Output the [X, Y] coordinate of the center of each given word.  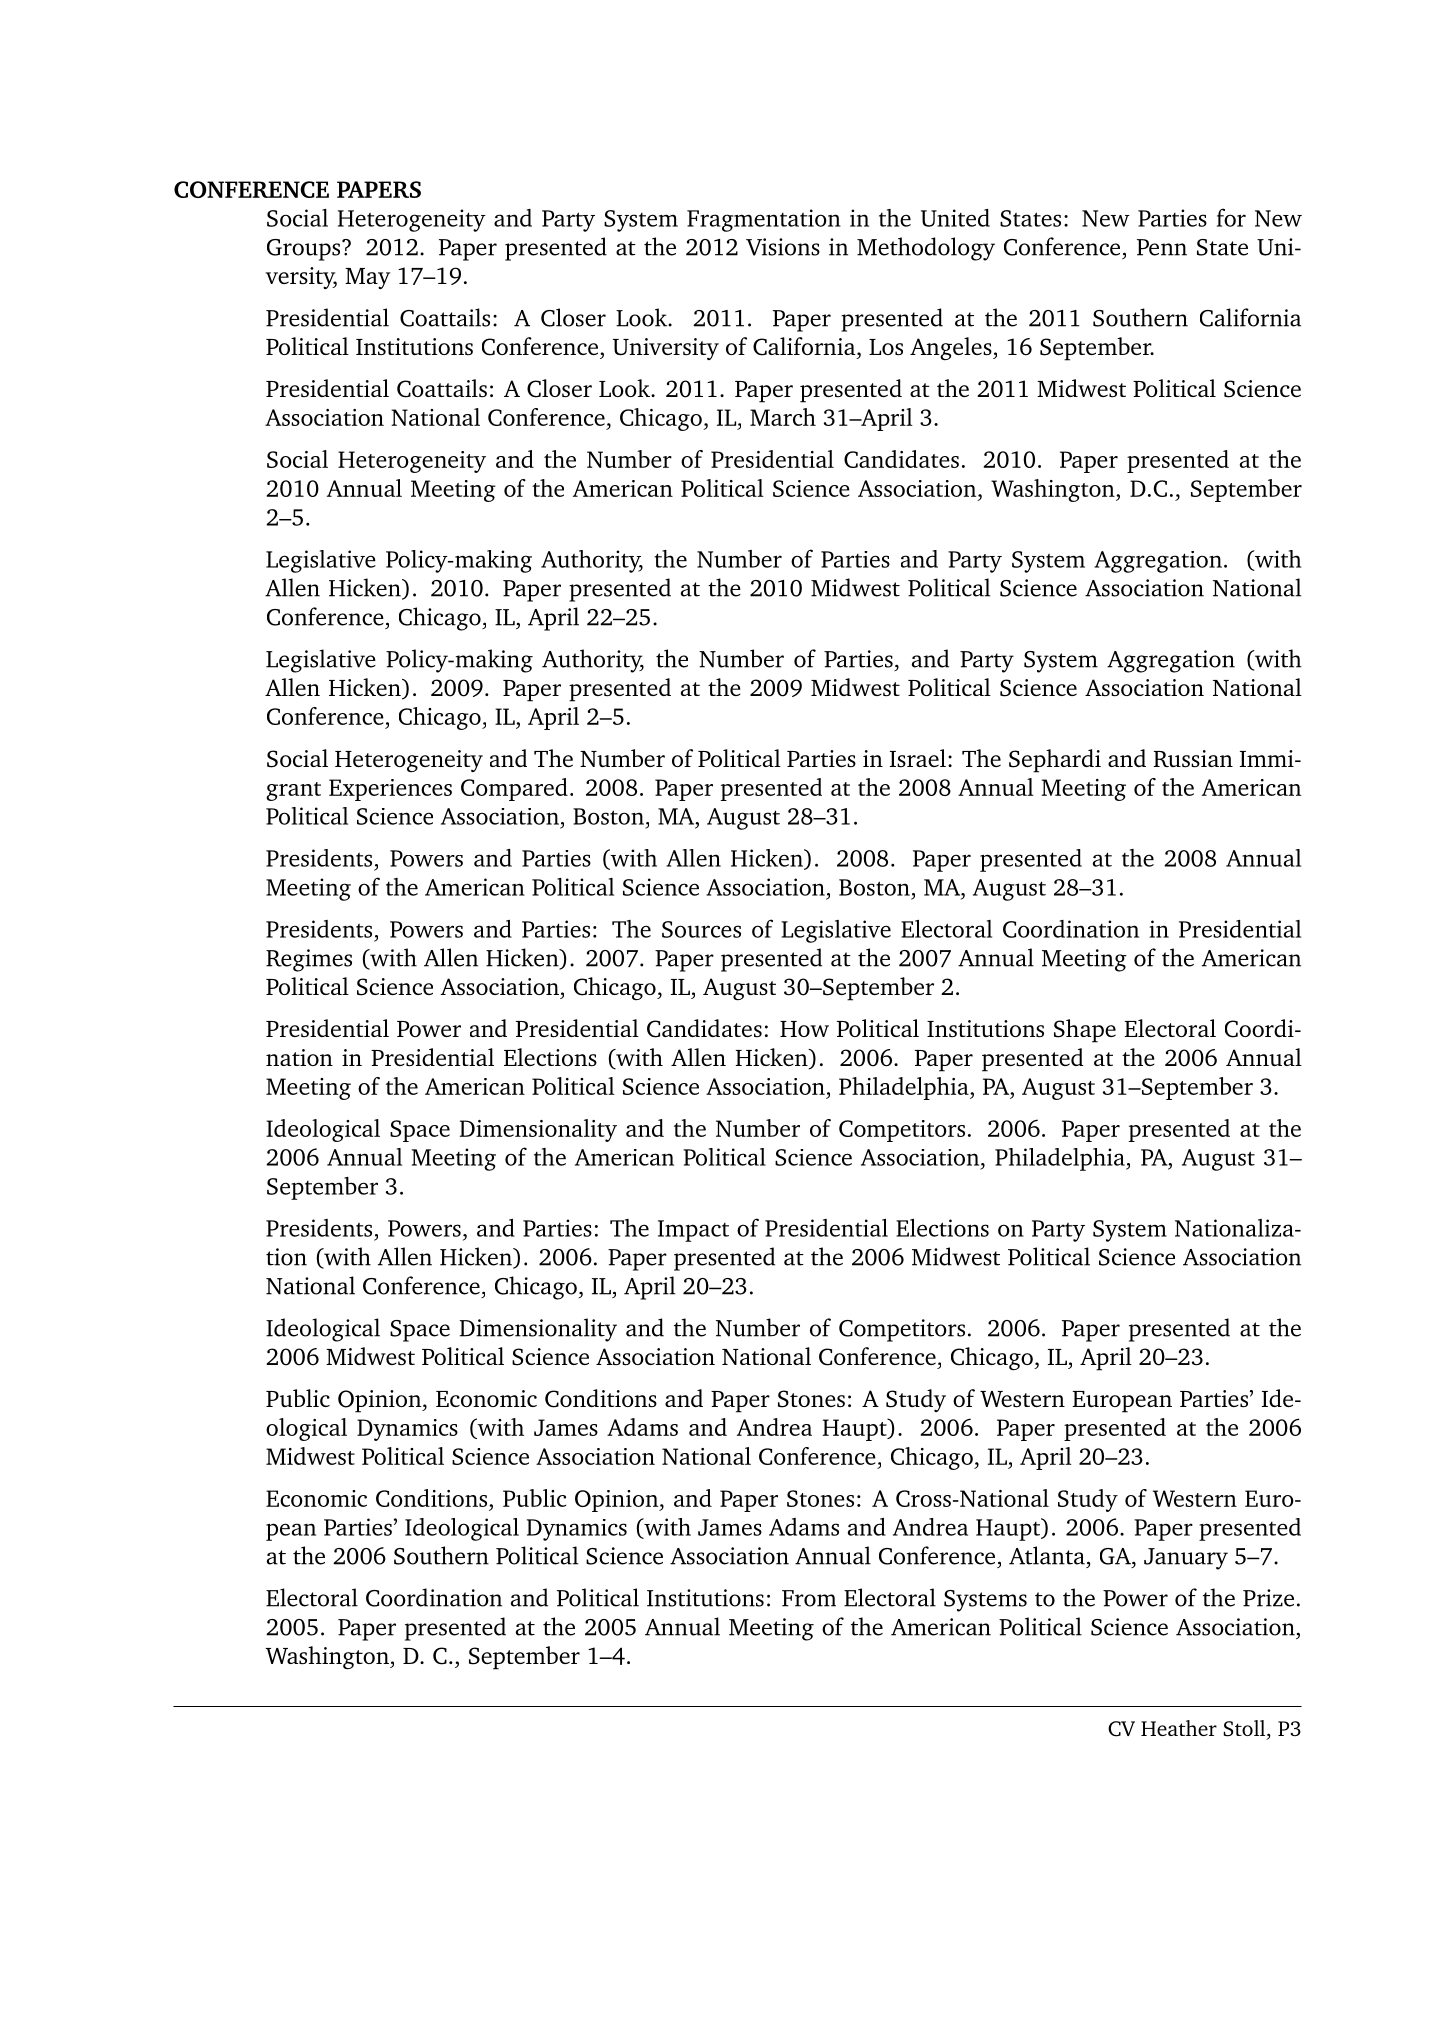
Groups [305, 250]
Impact [693, 1231]
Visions [783, 247]
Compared [514, 789]
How [804, 1029]
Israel [918, 758]
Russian [1193, 758]
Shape [1085, 1031]
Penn [1162, 247]
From [809, 1598]
